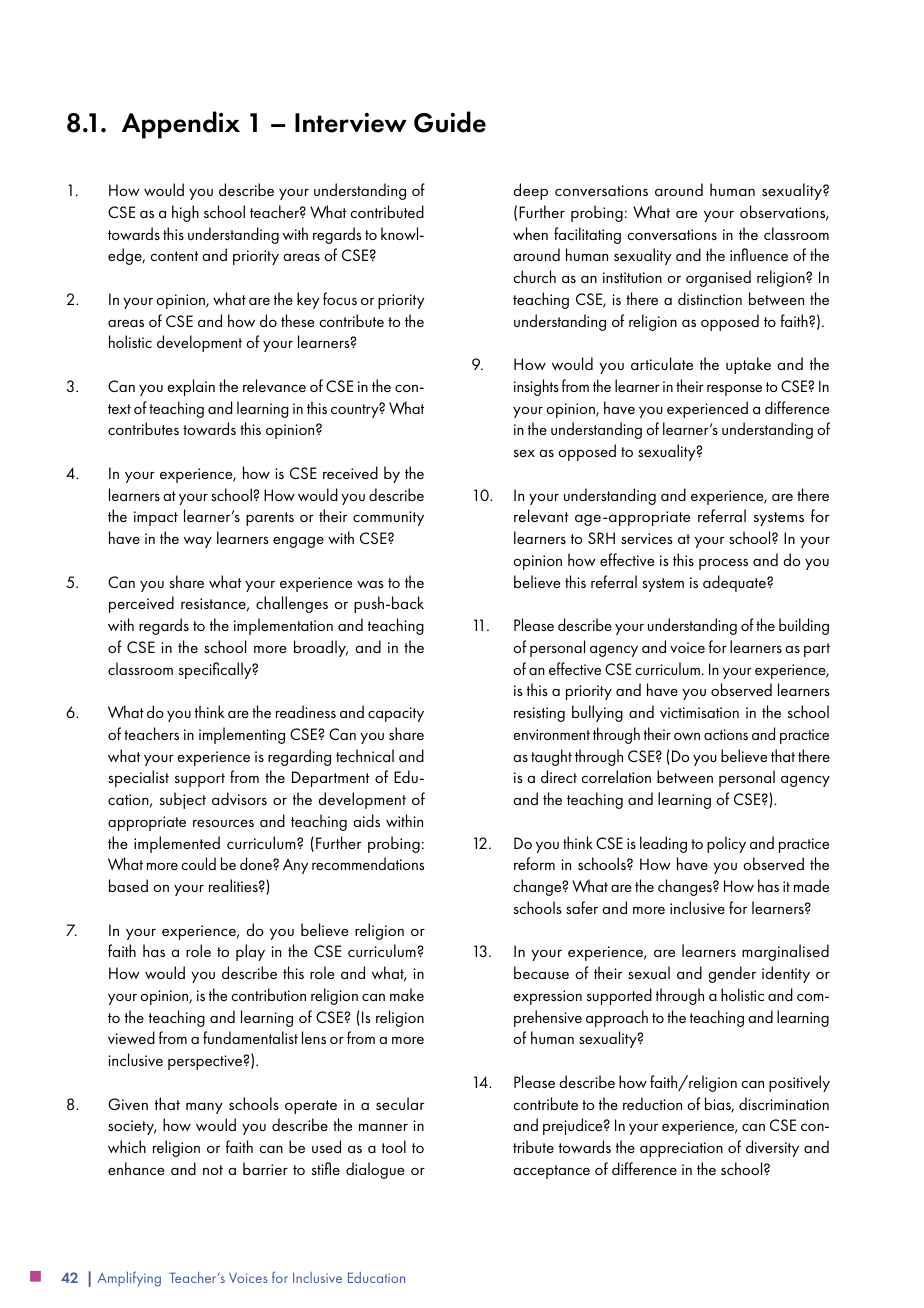  I want to click on Appendix, so click(181, 125).
